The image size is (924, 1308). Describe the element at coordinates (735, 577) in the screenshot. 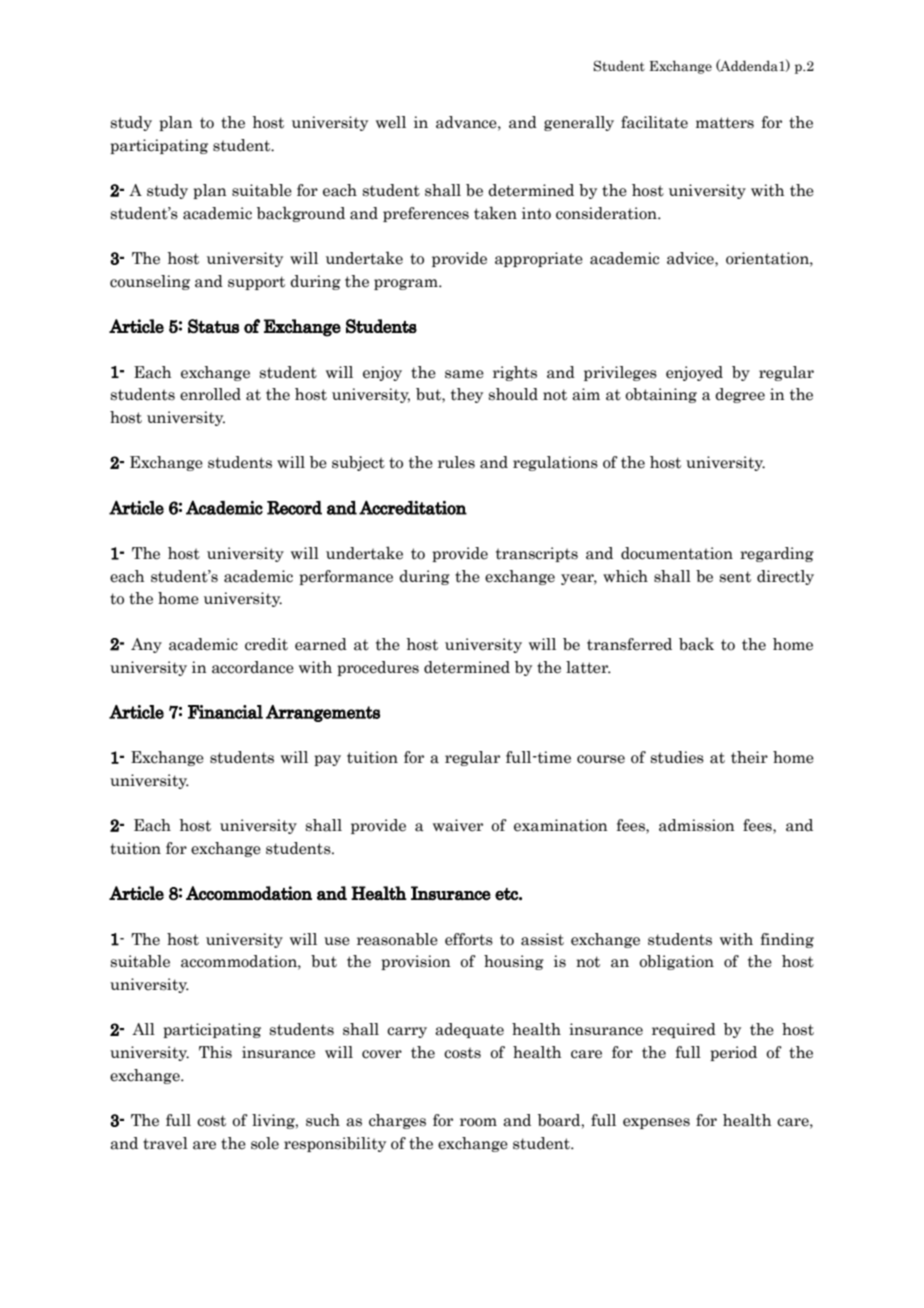

I see `sent` at that location.
